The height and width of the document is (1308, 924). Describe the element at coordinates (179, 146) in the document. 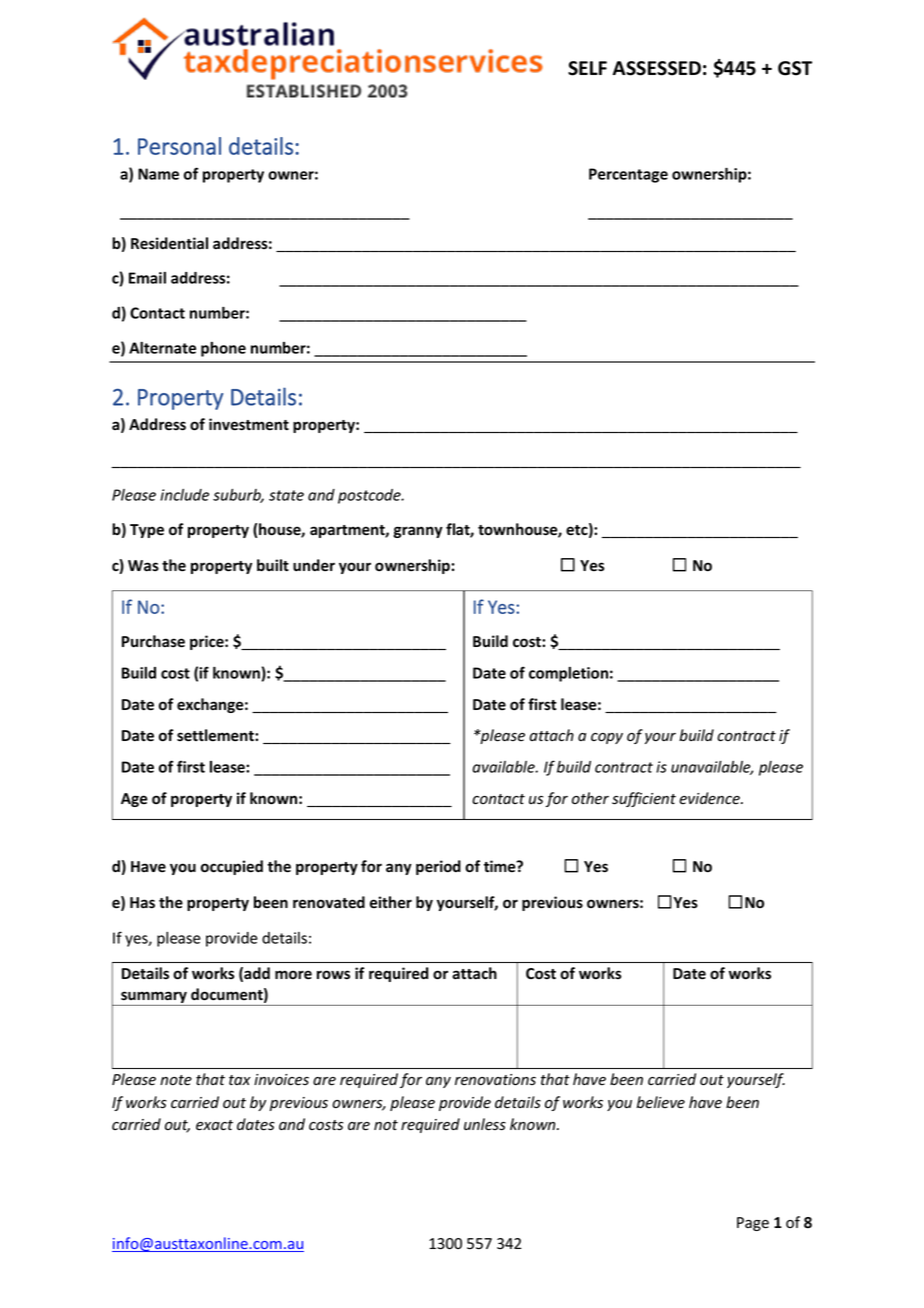

I see `Personal` at that location.
